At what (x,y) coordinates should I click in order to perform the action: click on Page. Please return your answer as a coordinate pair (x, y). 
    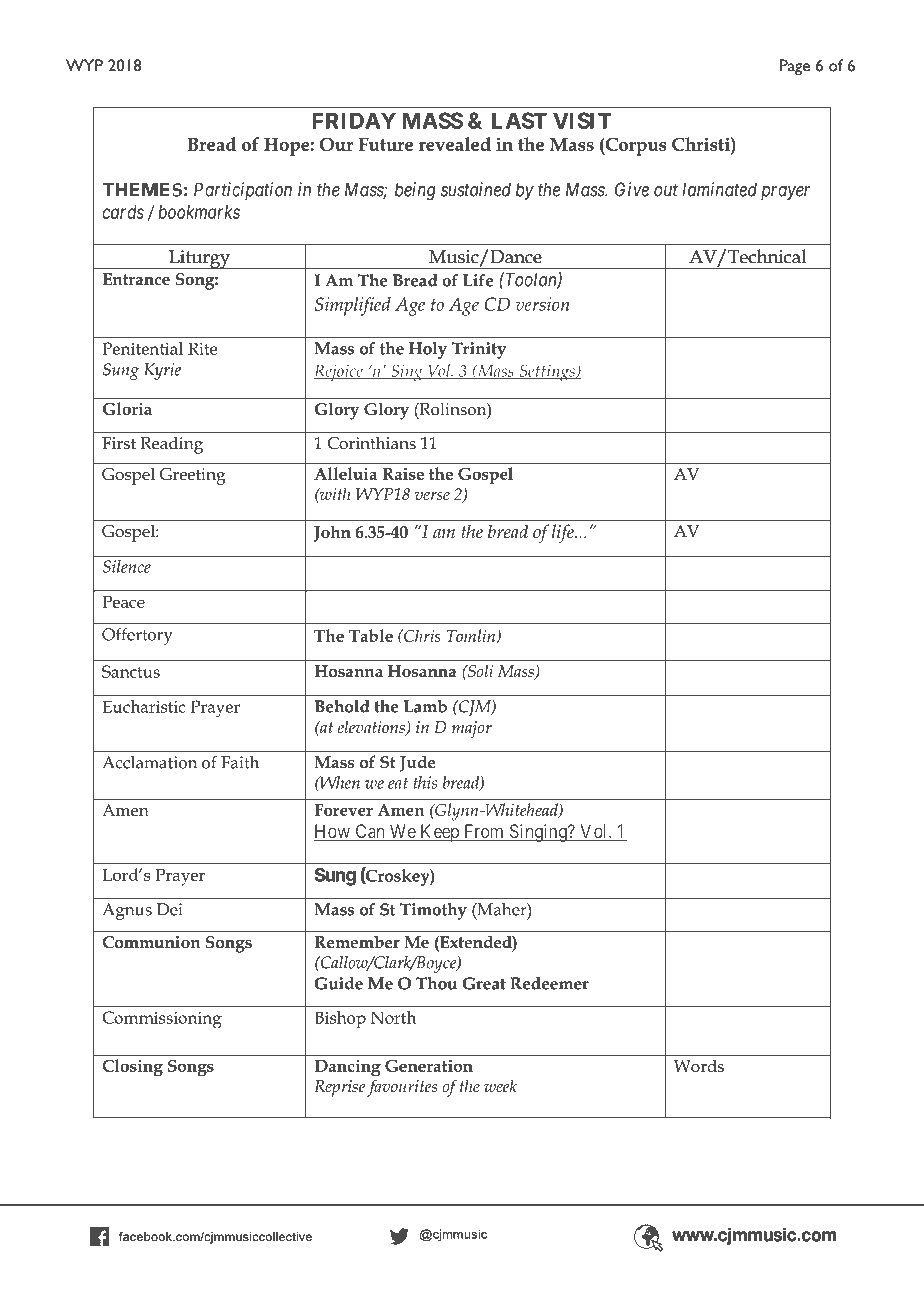
    Looking at the image, I should click on (795, 67).
